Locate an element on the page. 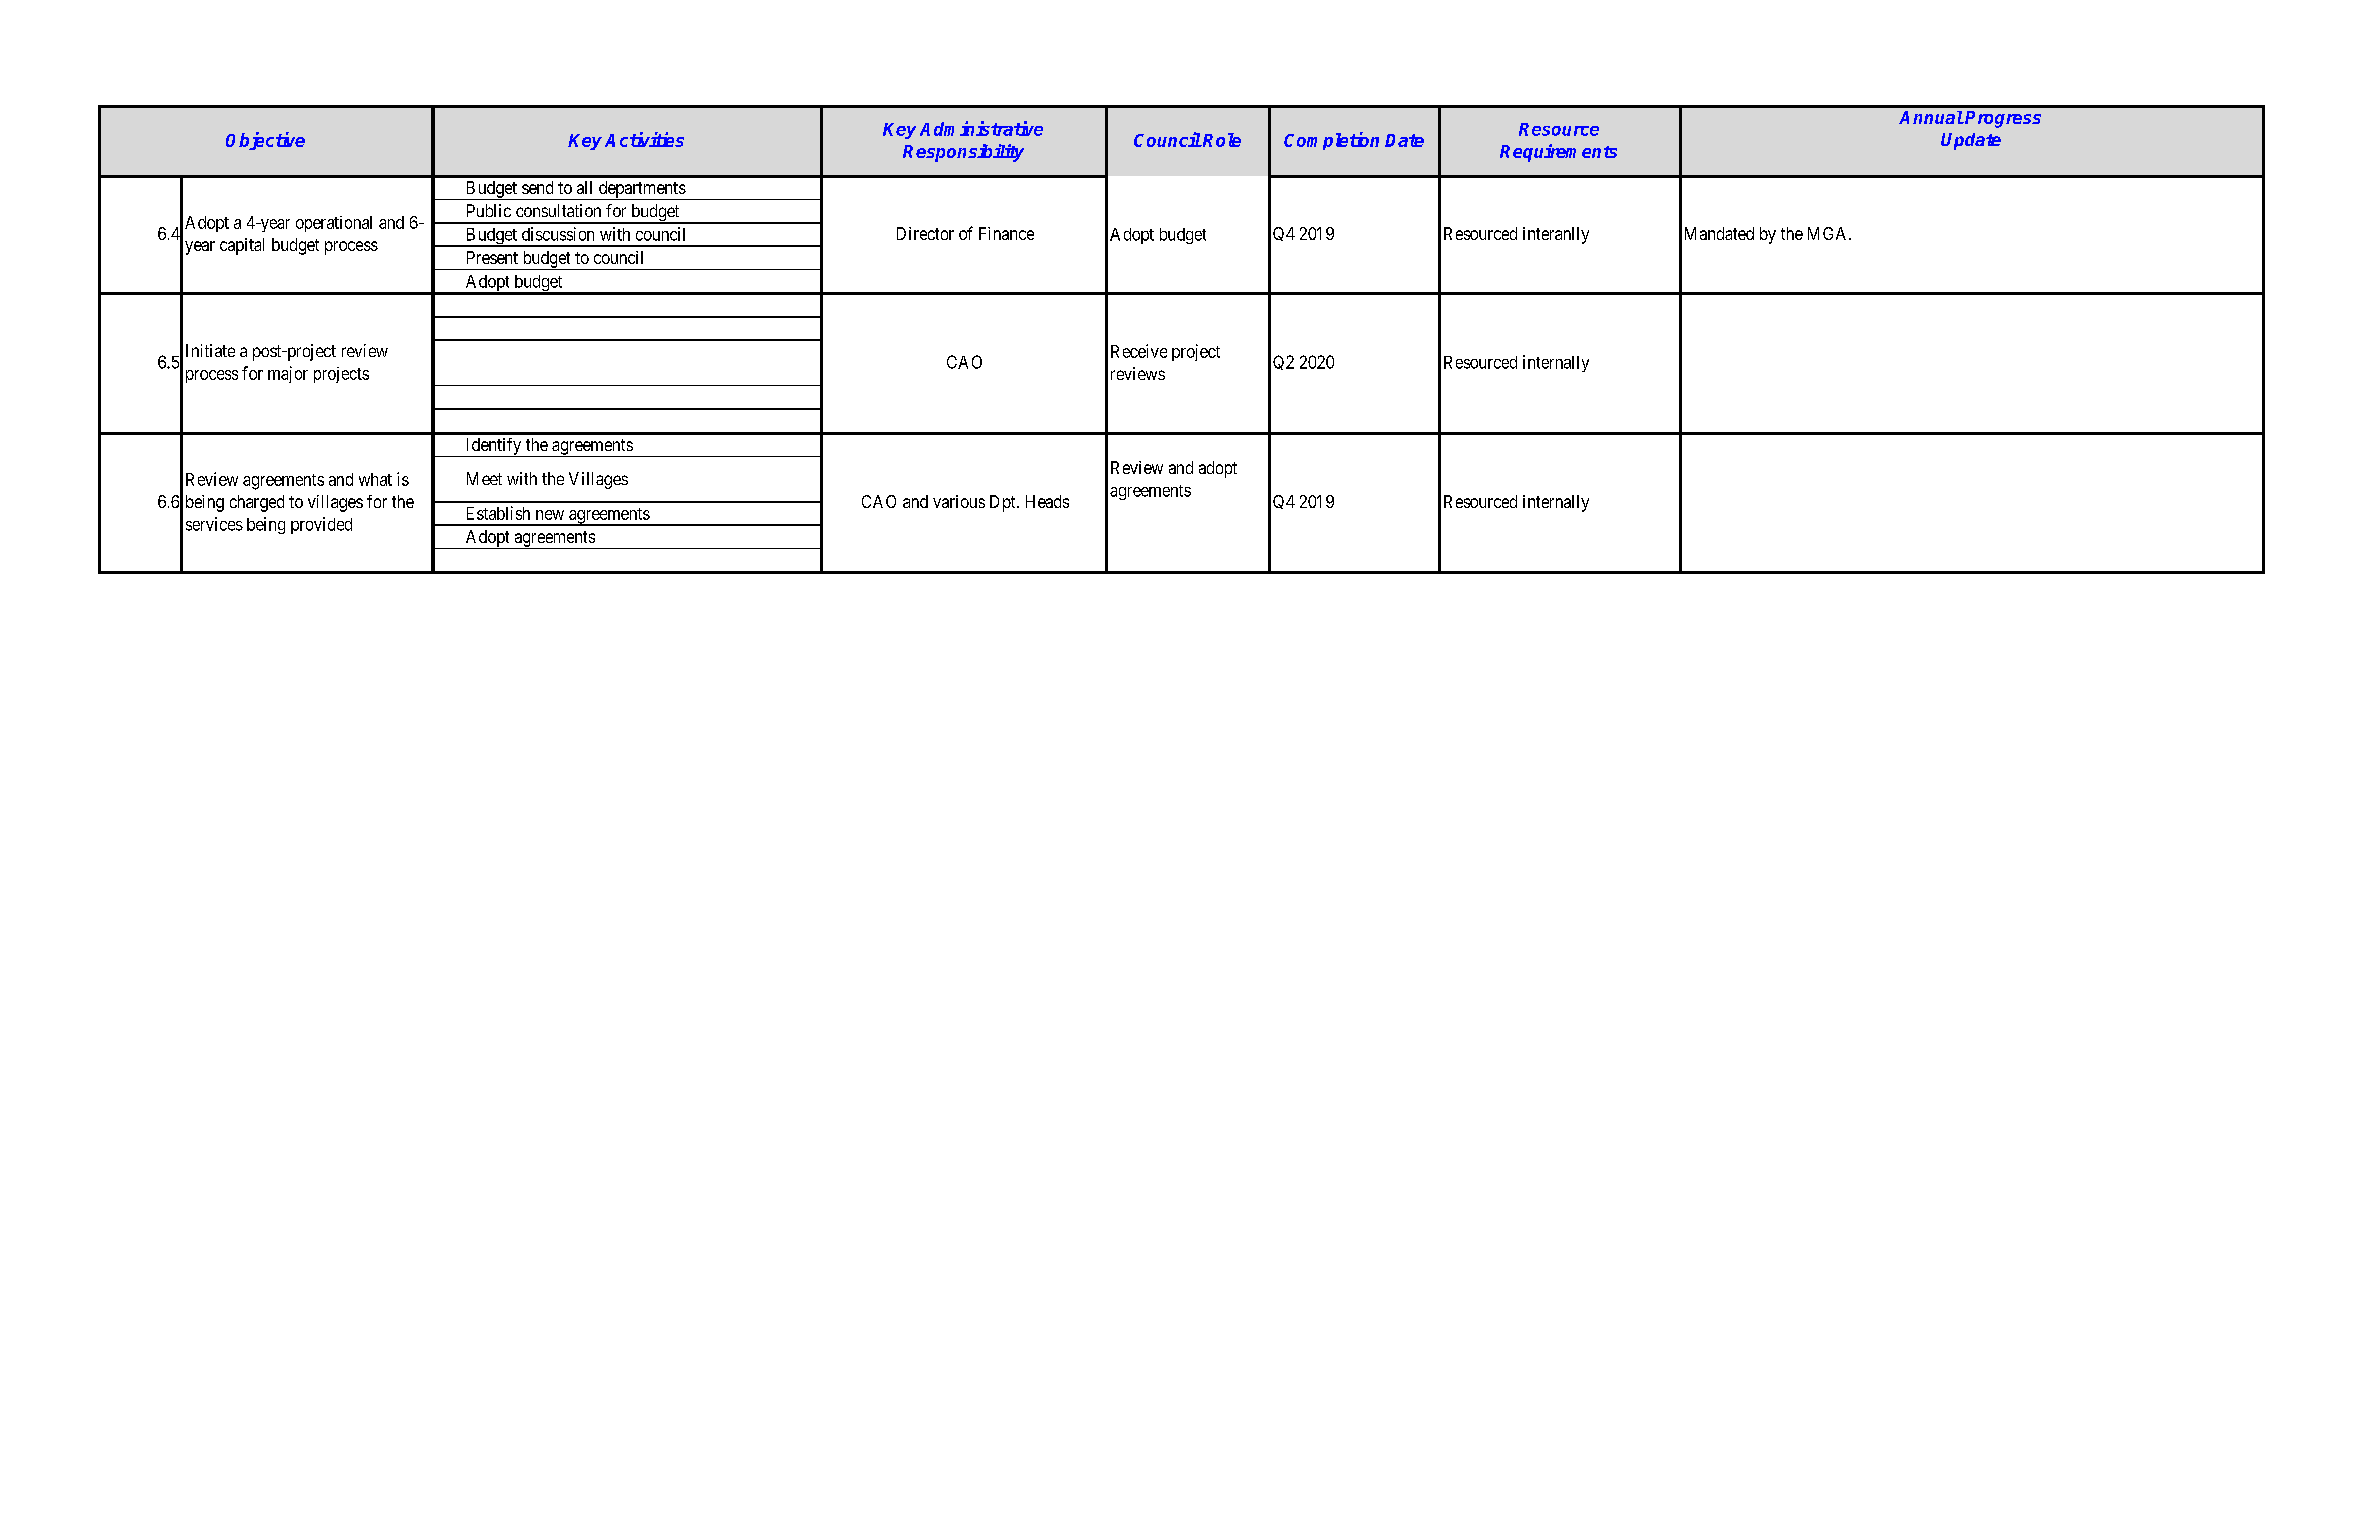  Establish is located at coordinates (498, 513).
